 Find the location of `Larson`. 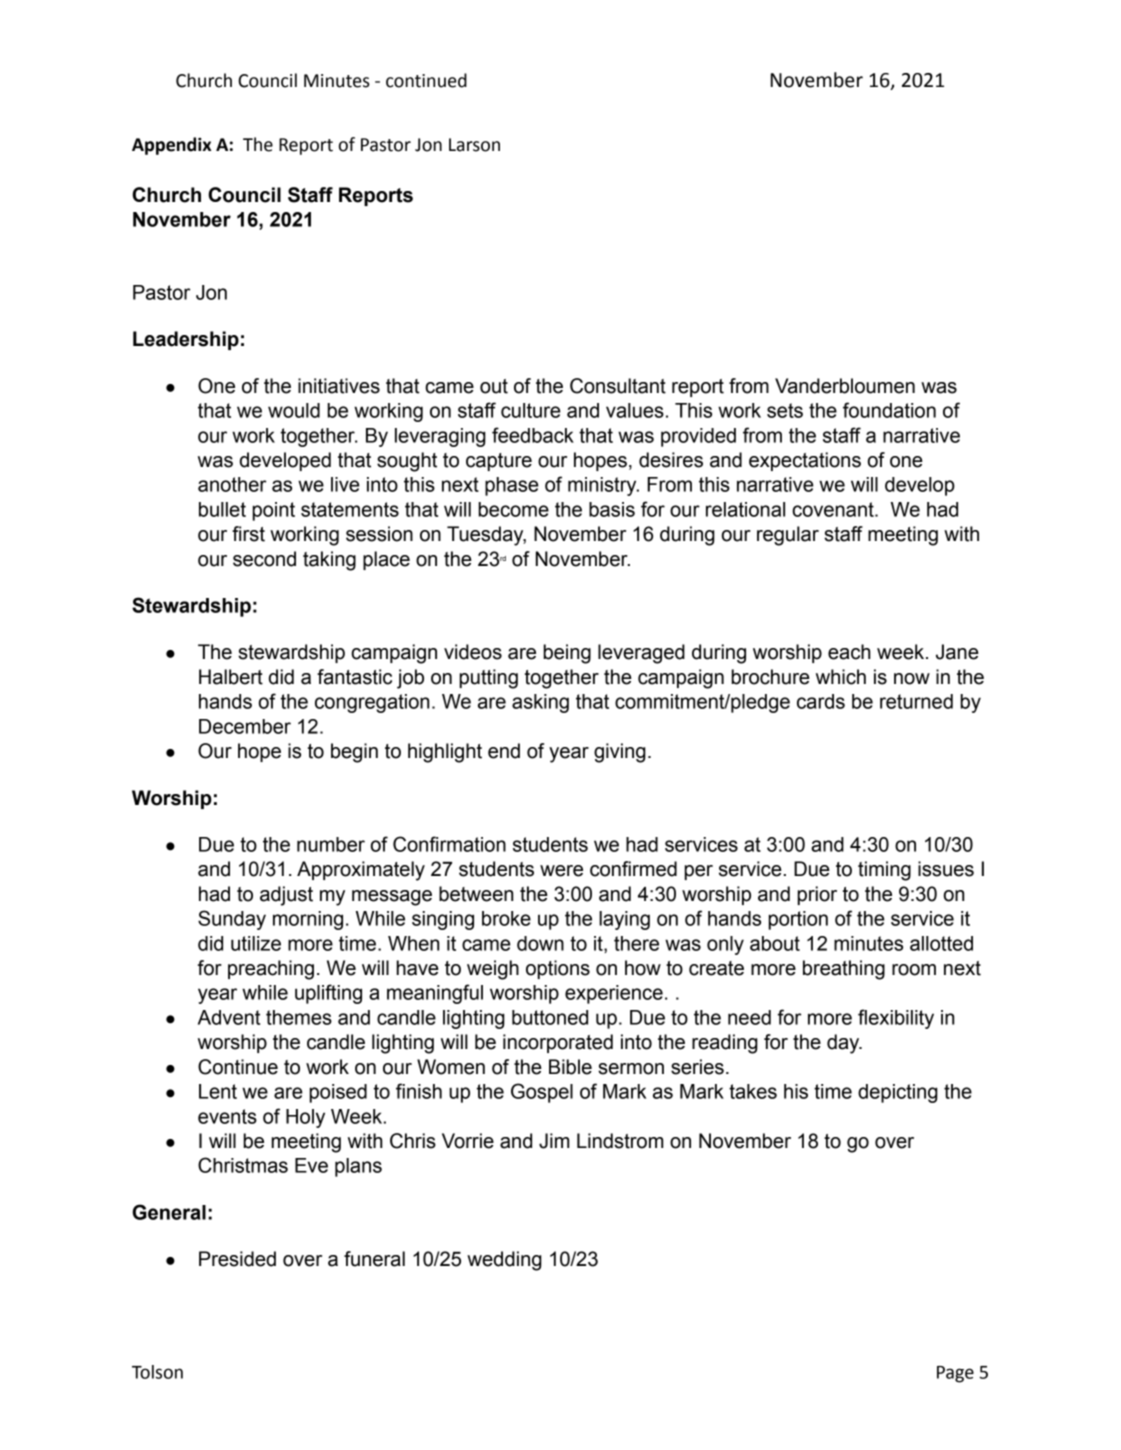

Larson is located at coordinates (474, 145).
